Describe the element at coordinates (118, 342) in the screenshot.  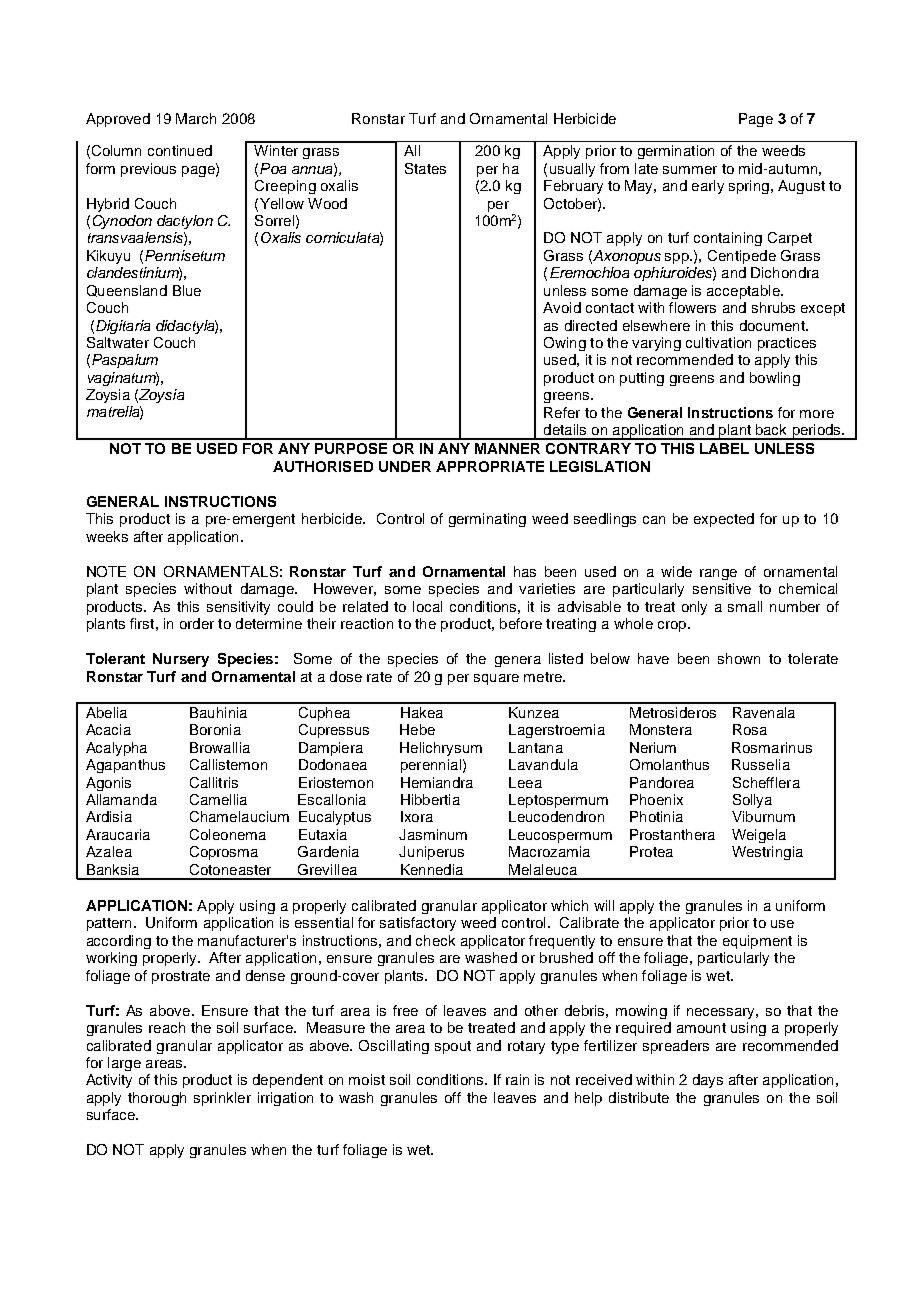
I see `Saltwater` at that location.
